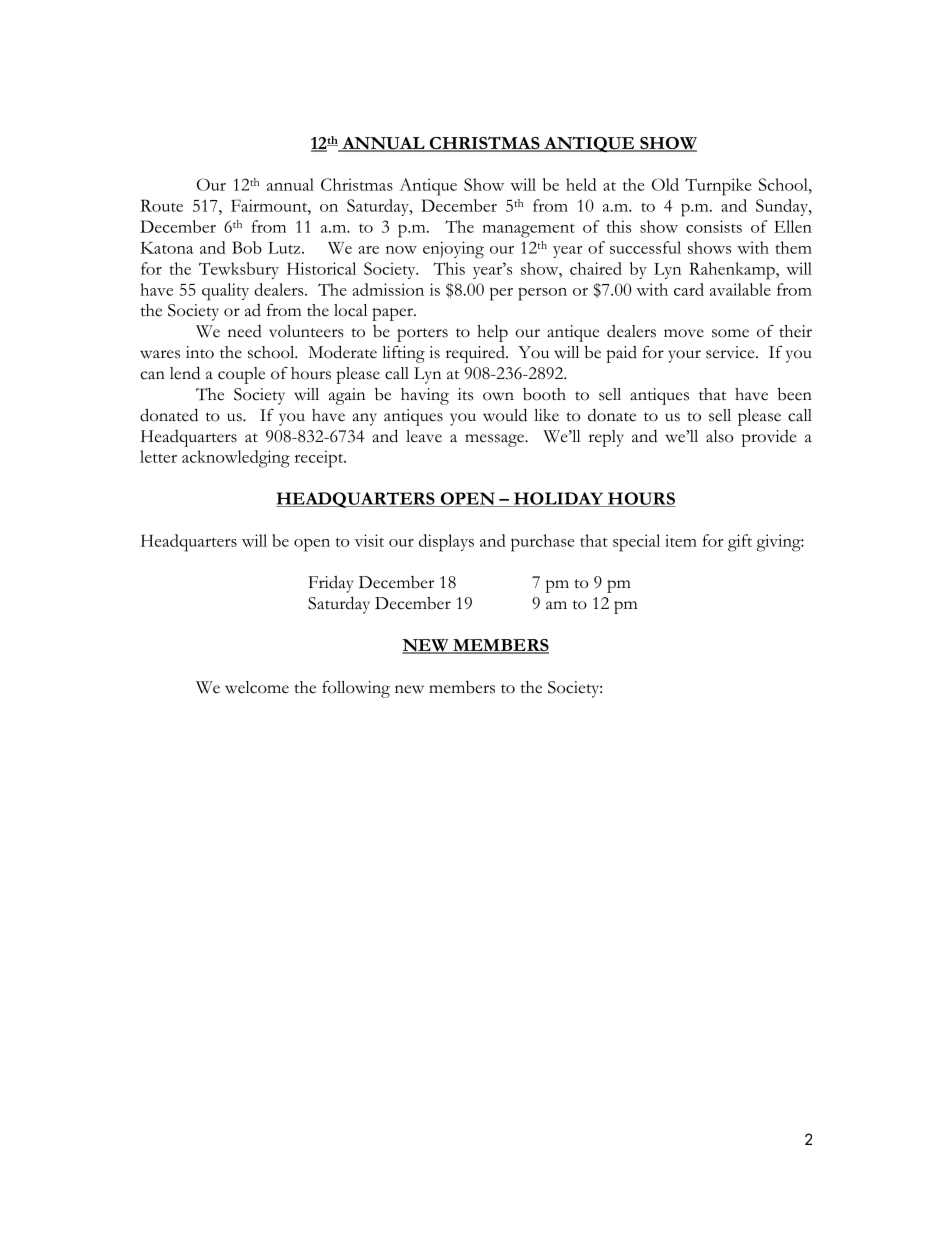 The image size is (952, 1233). What do you see at coordinates (718, 187) in the screenshot?
I see `Turnpike` at bounding box center [718, 187].
